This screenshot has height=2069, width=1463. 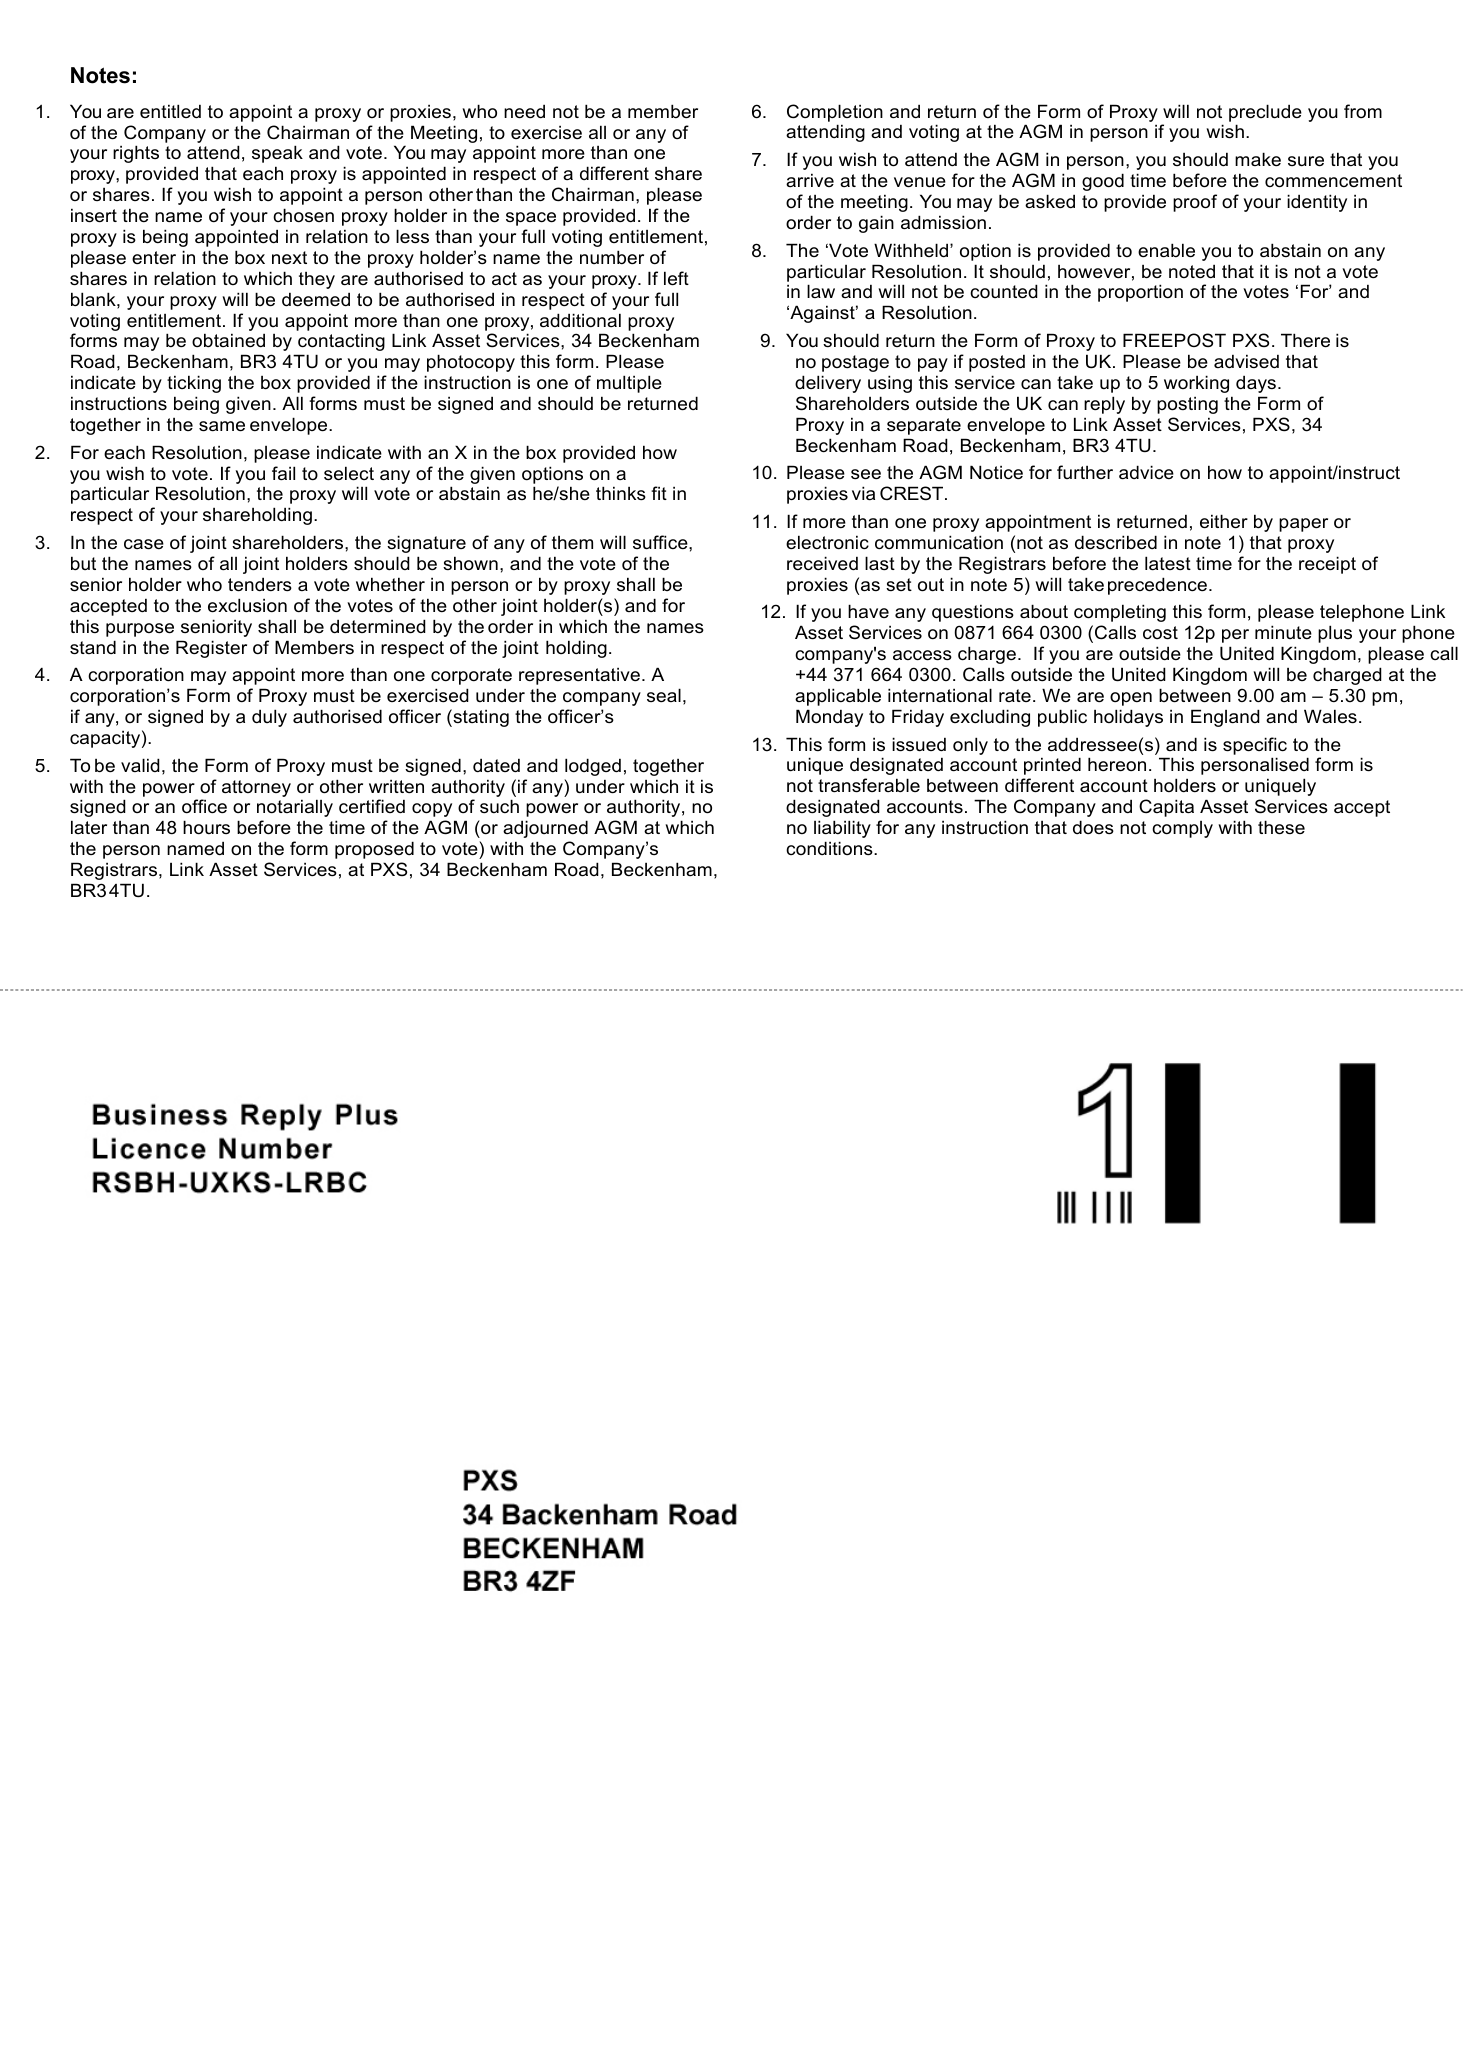 I want to click on fit, so click(x=659, y=493).
